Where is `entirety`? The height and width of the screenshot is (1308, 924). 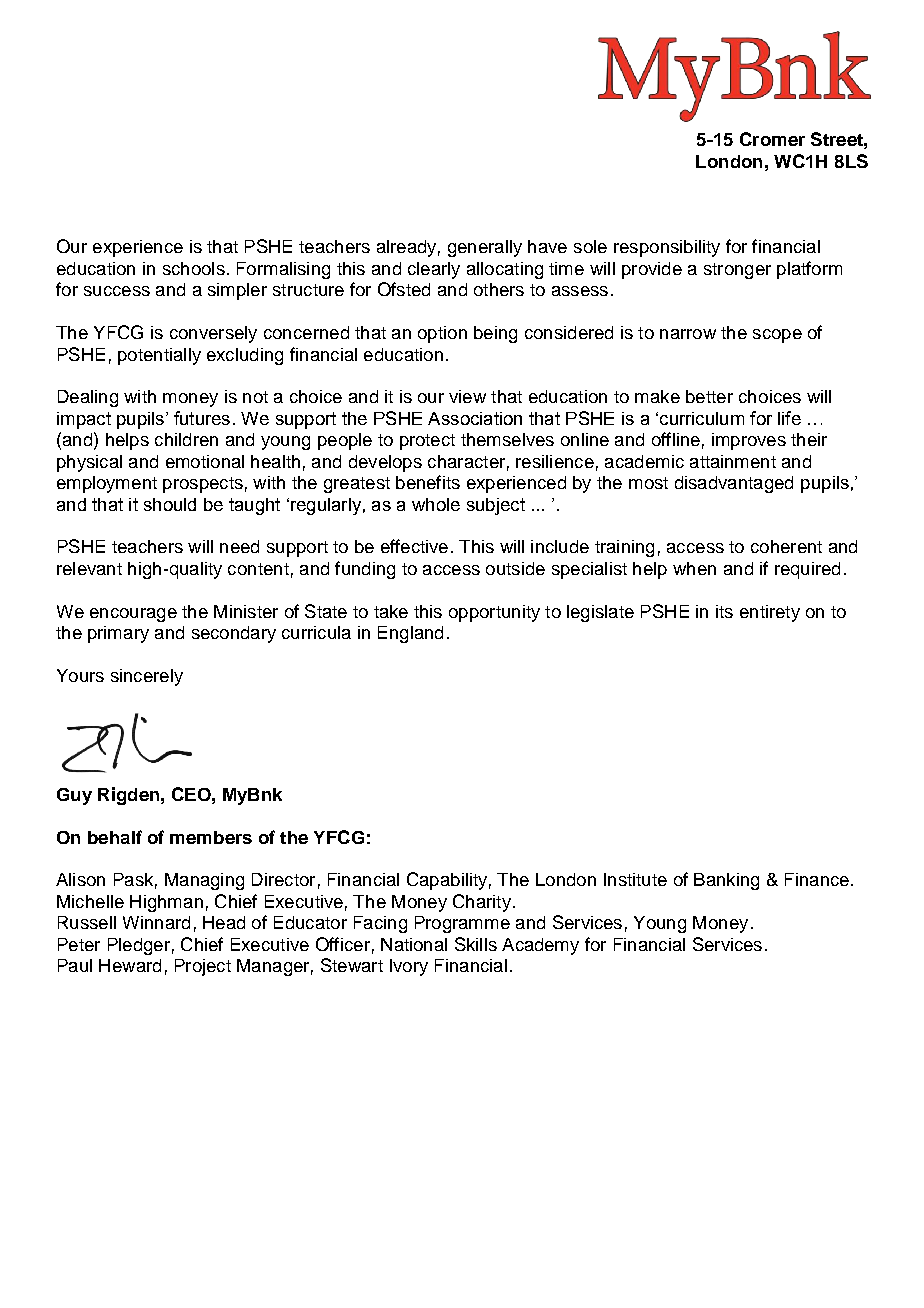 entirety is located at coordinates (770, 613).
